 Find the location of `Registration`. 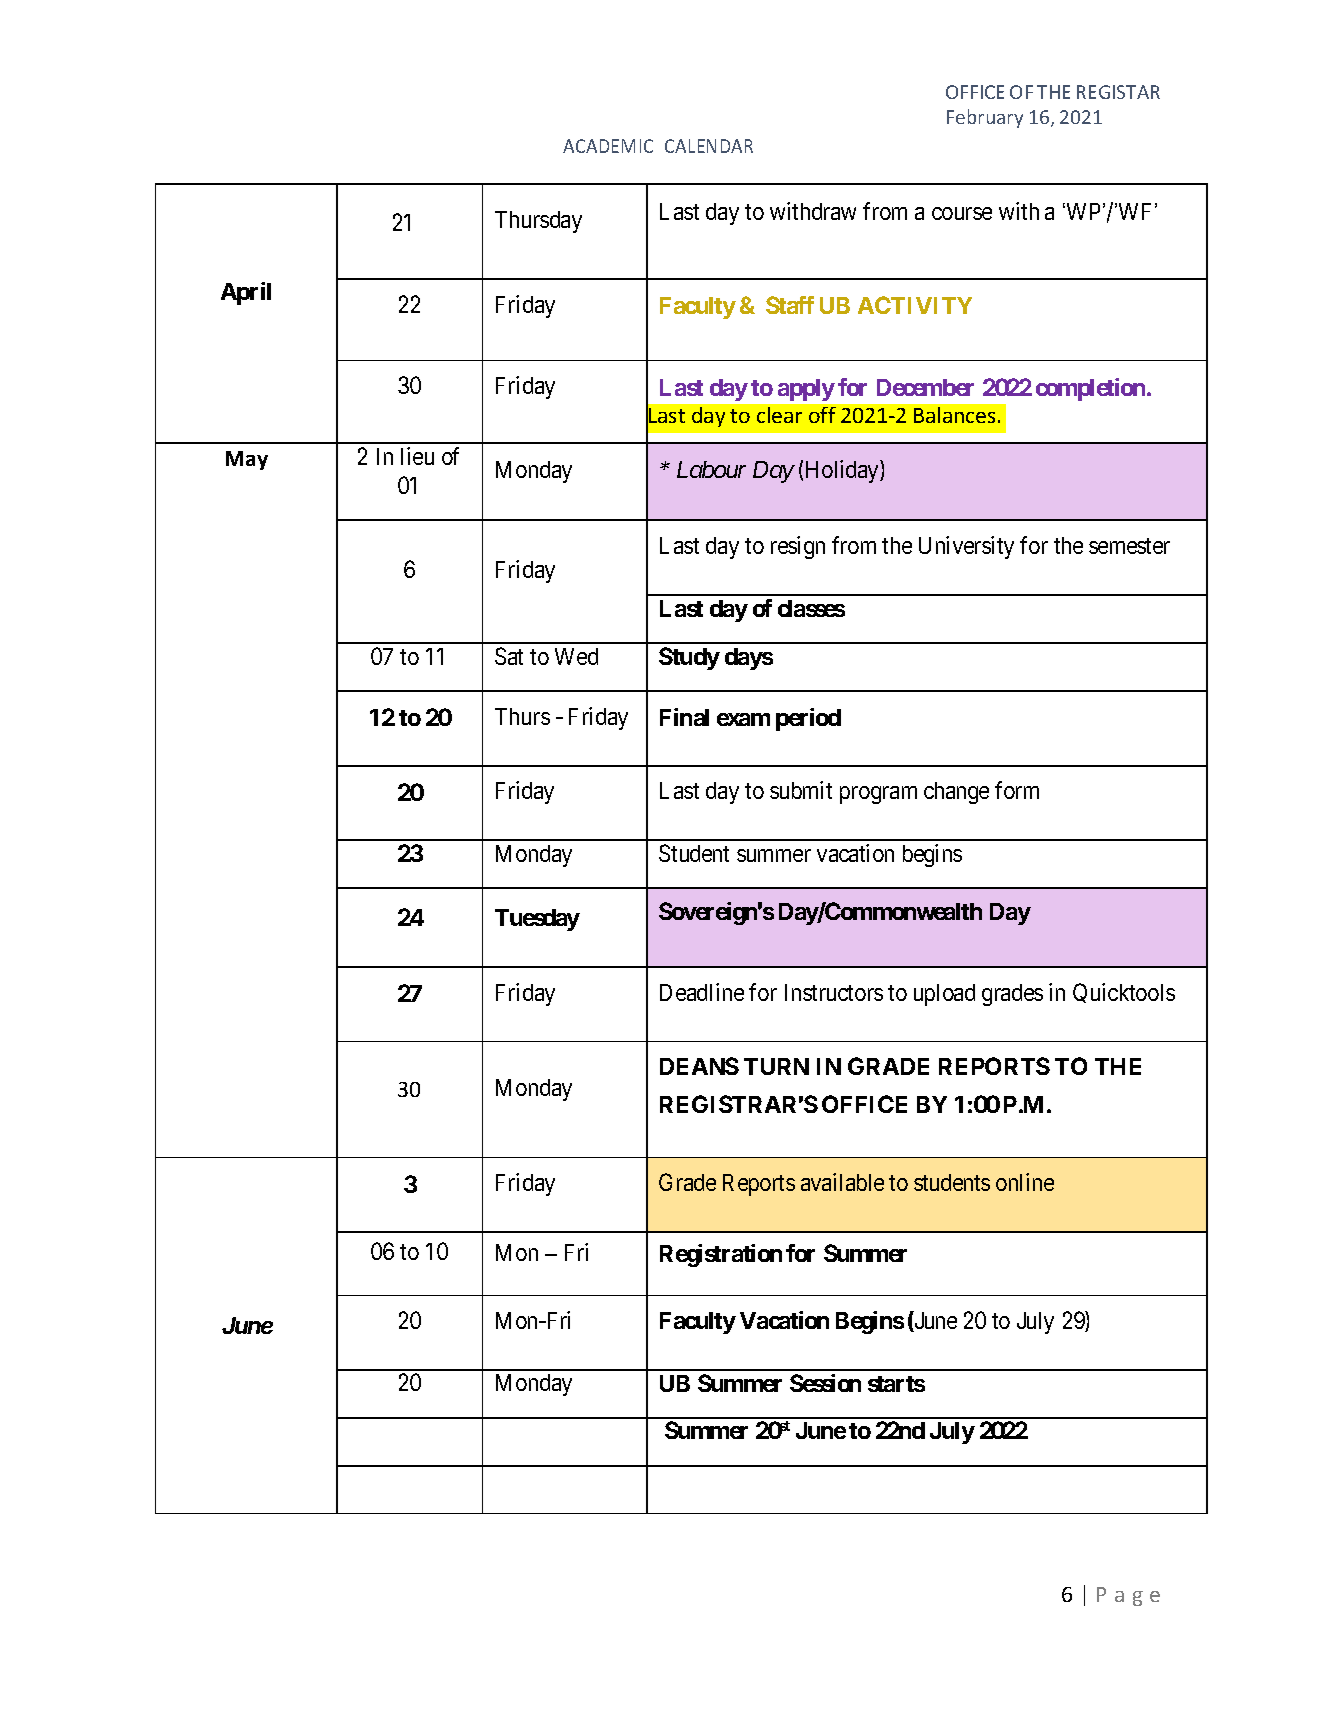

Registration is located at coordinates (721, 1255).
